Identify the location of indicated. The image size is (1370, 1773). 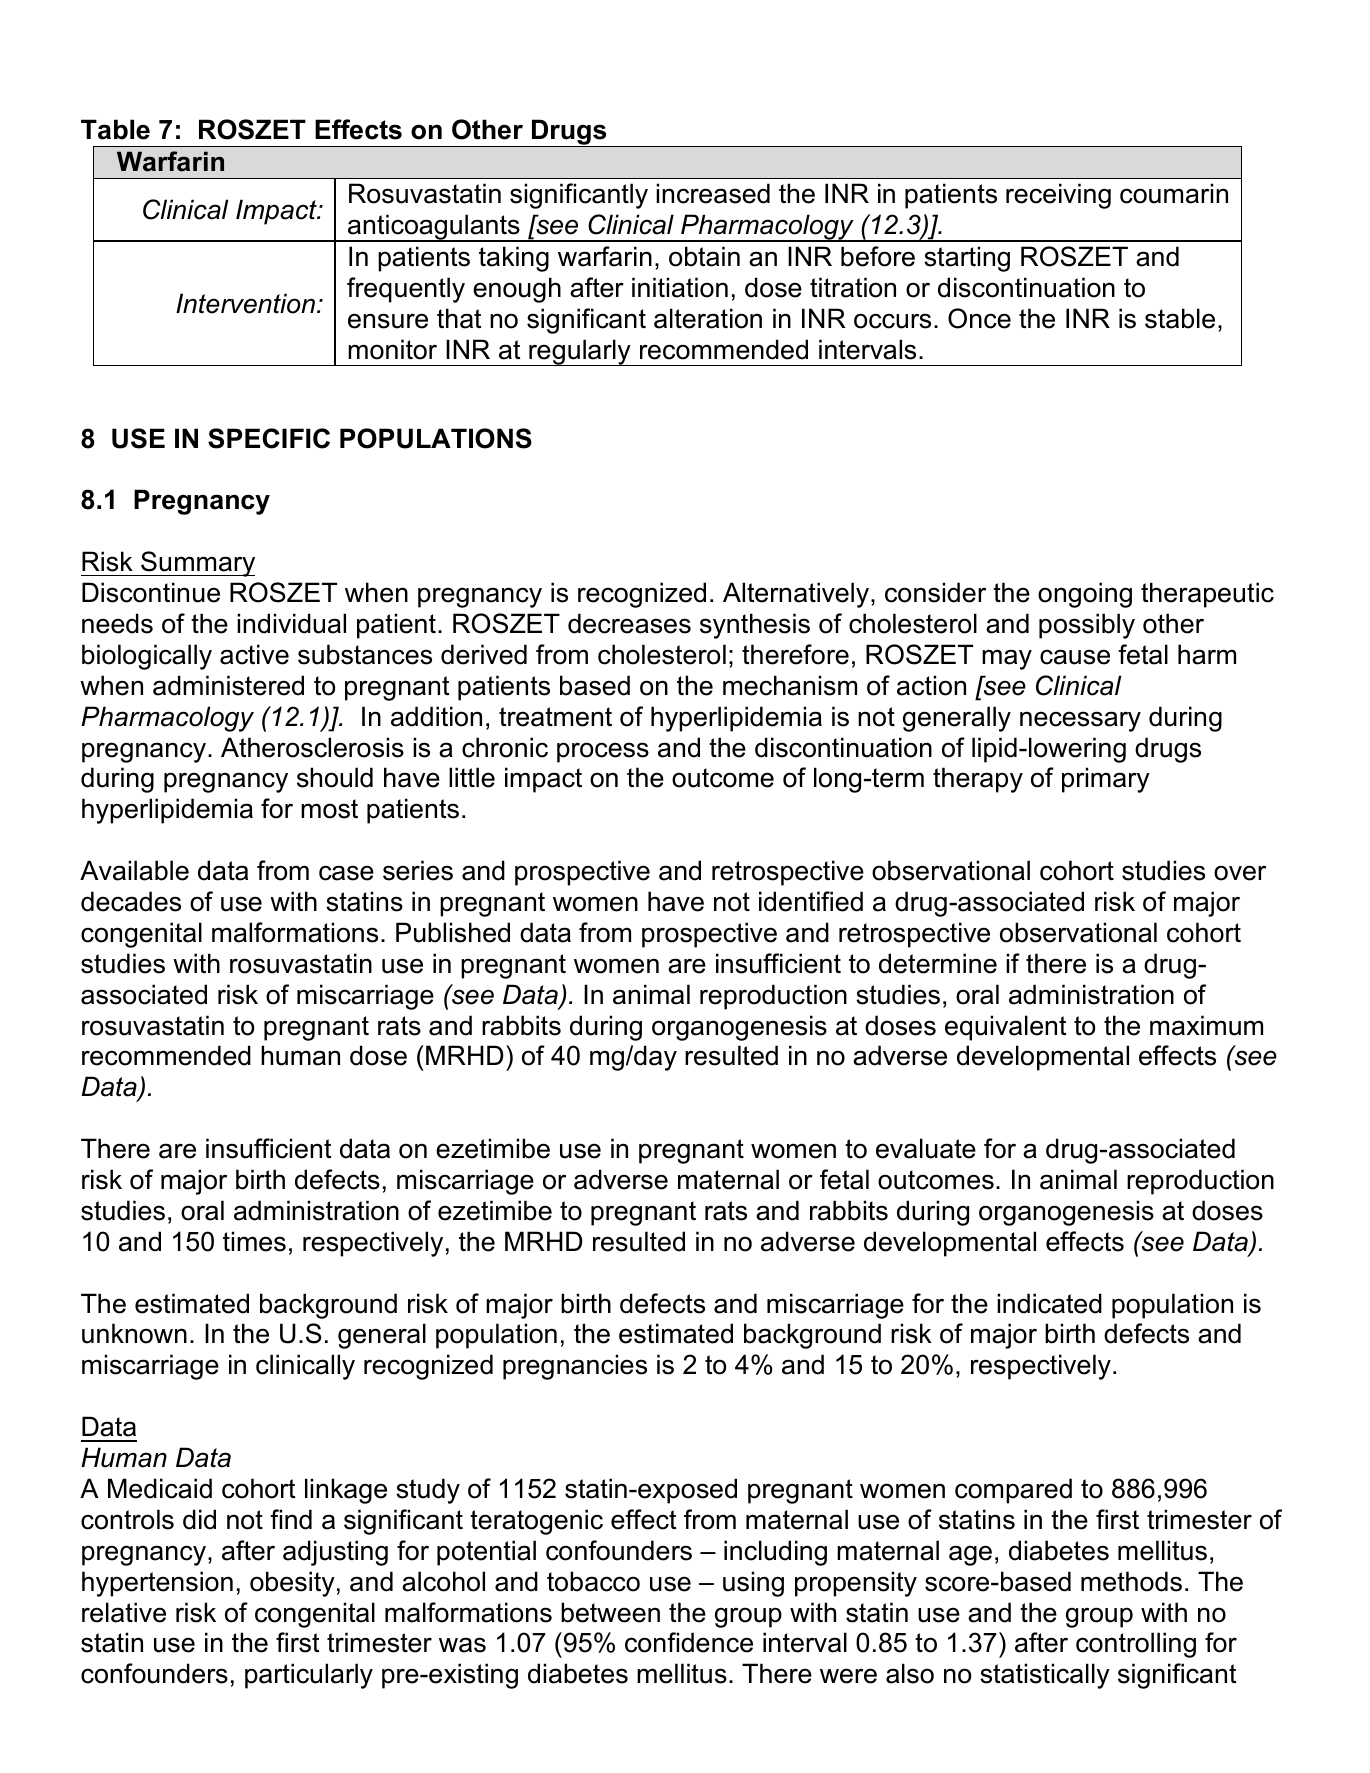
(1049, 1303).
